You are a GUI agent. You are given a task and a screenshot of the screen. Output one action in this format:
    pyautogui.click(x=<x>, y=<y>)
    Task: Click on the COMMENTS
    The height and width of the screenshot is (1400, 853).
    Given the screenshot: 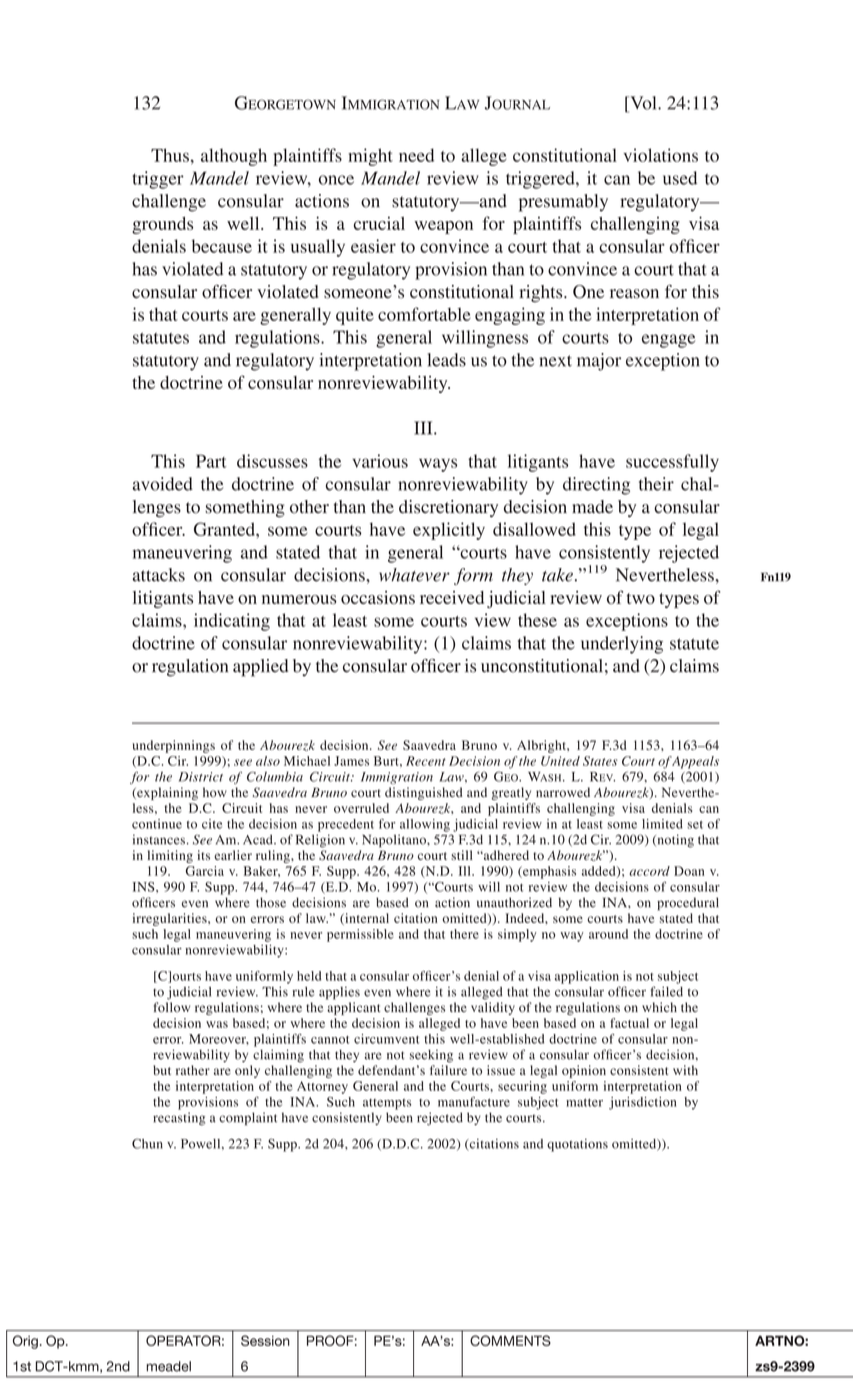 What is the action you would take?
    pyautogui.click(x=510, y=1340)
